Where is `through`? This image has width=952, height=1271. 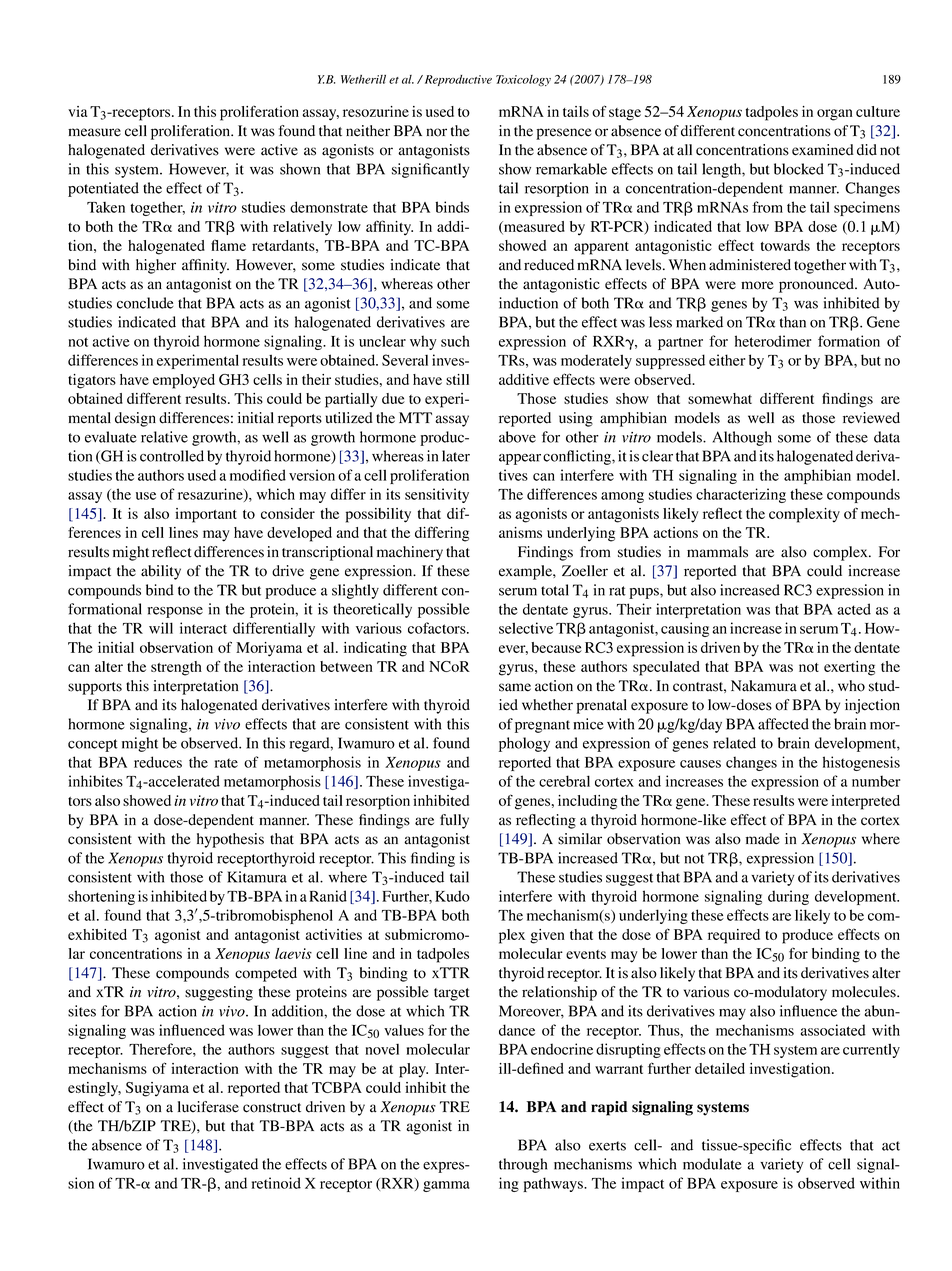 through is located at coordinates (523, 1165).
